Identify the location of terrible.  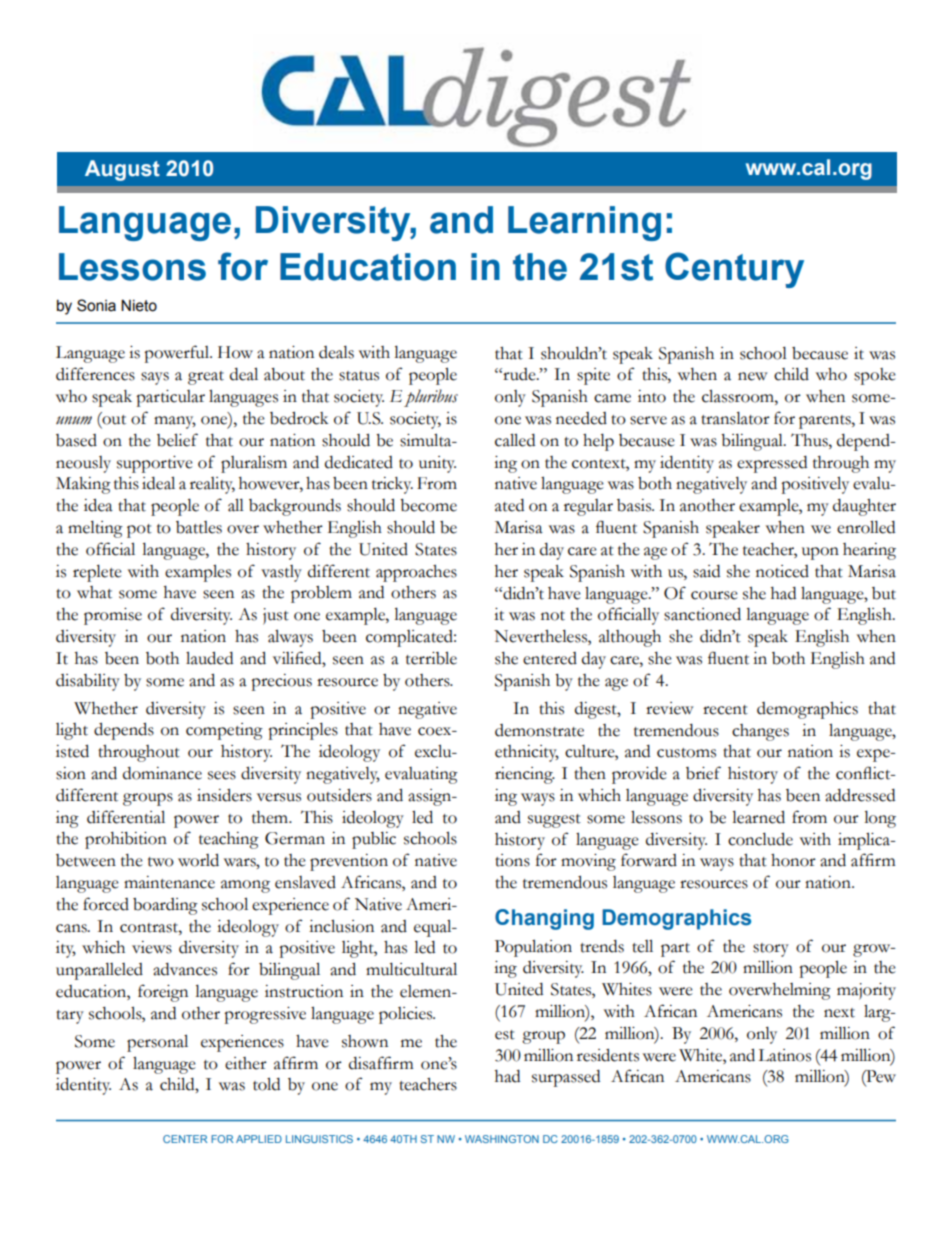
(431, 658).
